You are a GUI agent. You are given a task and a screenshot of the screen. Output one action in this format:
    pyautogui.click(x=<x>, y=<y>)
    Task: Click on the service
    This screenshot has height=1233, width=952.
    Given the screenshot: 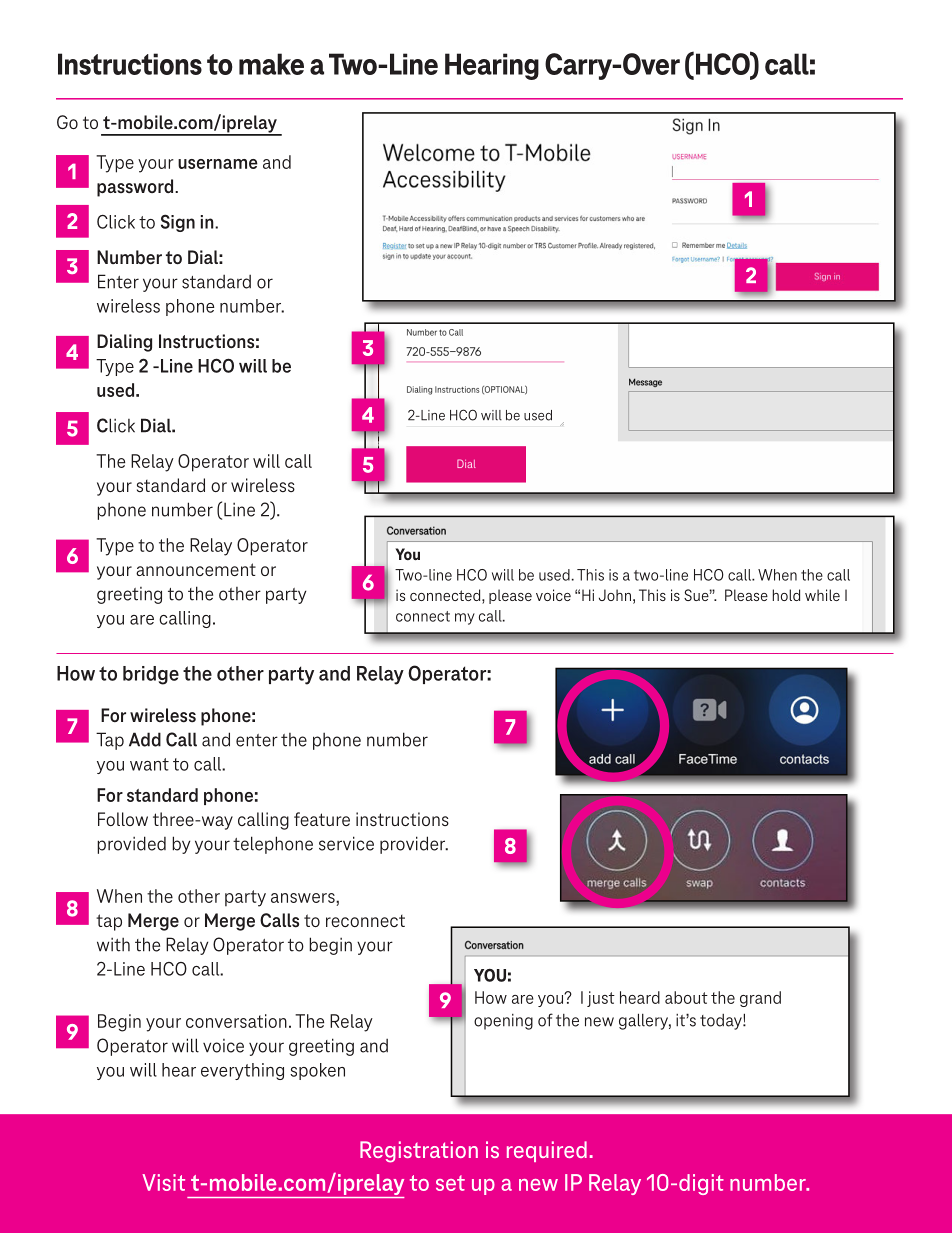 What is the action you would take?
    pyautogui.click(x=346, y=843)
